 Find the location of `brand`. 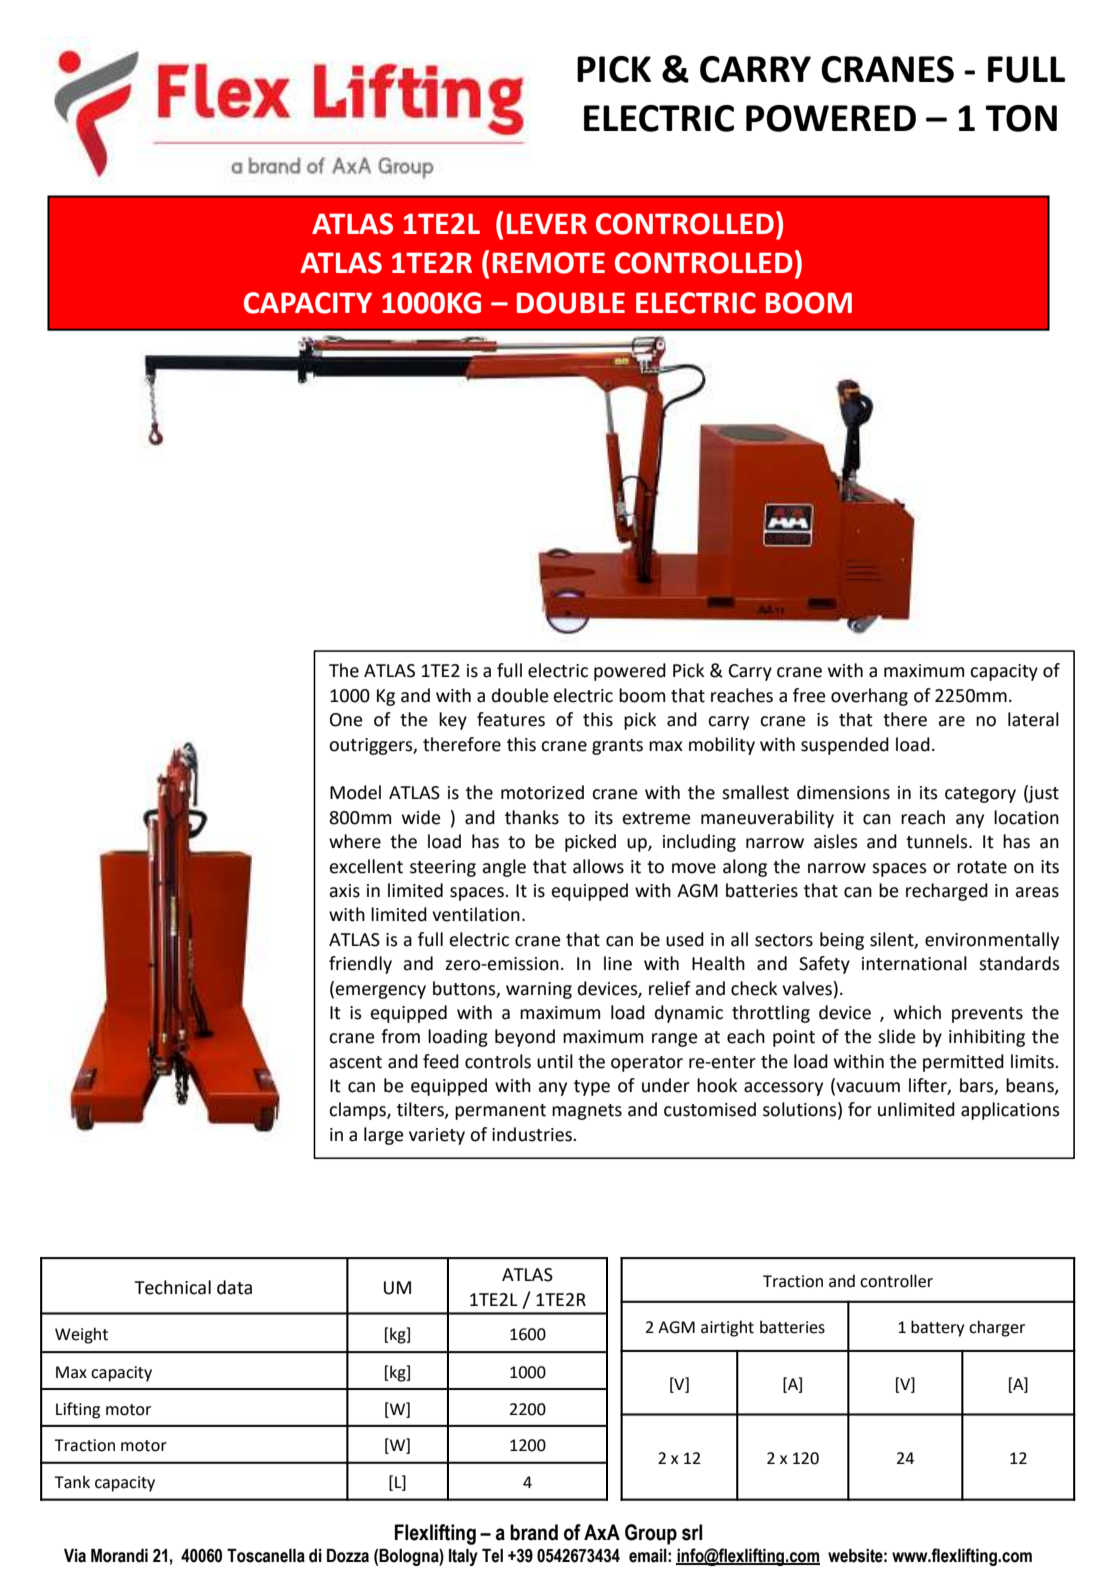

brand is located at coordinates (534, 1532).
